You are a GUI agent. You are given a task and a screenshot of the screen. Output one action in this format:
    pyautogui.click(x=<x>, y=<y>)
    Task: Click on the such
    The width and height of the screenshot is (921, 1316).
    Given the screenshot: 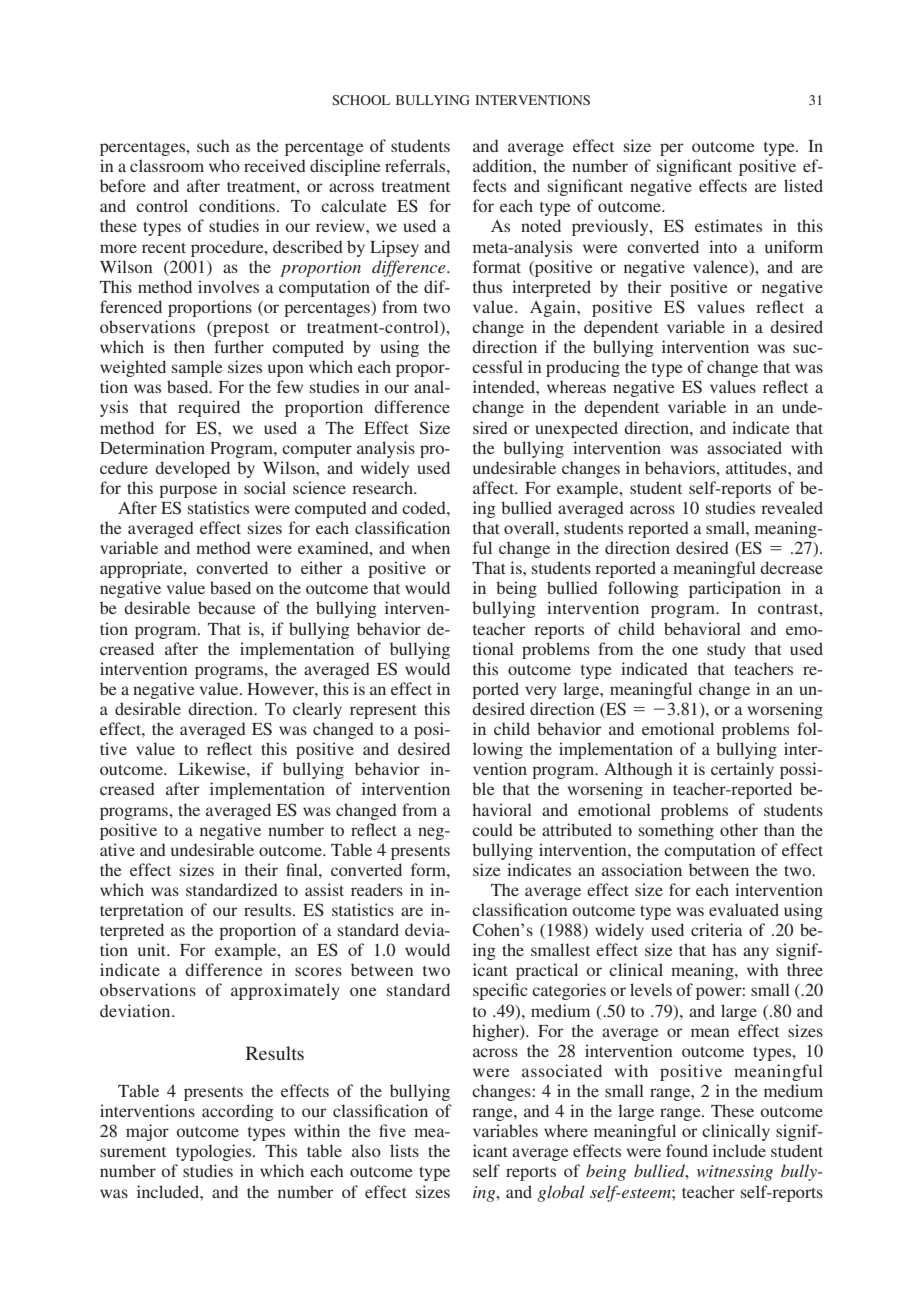 What is the action you would take?
    pyautogui.click(x=213, y=145)
